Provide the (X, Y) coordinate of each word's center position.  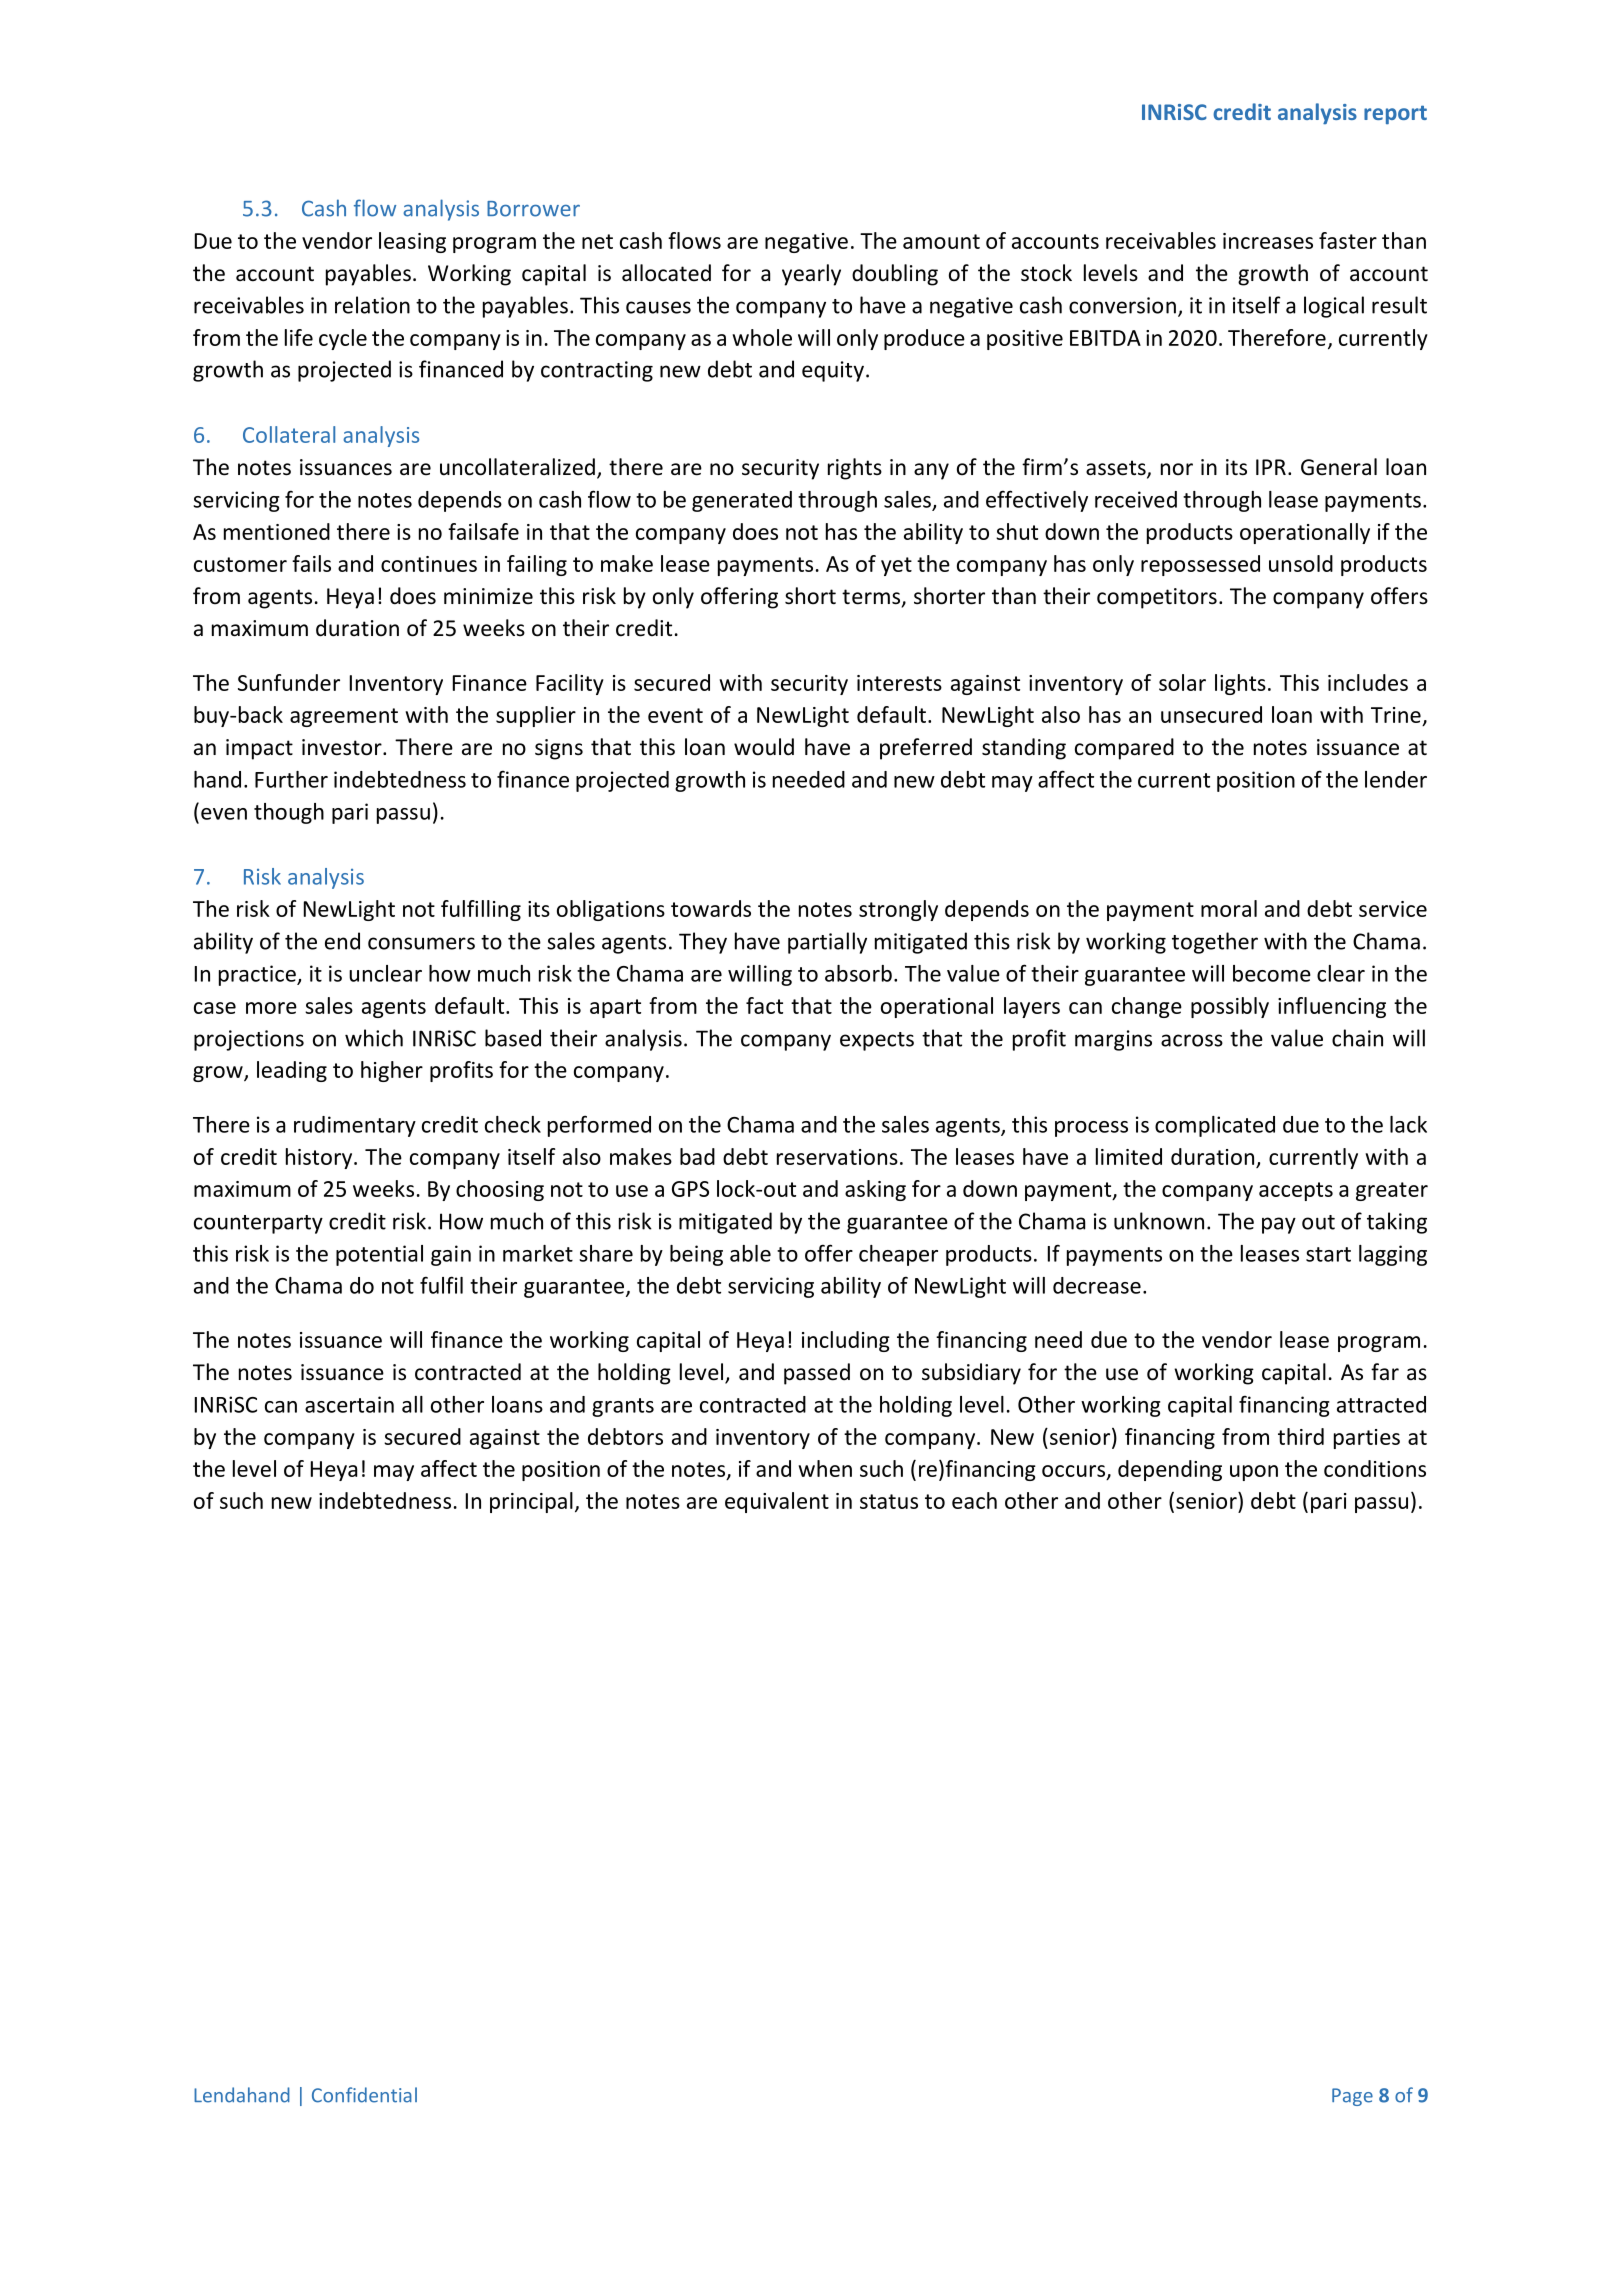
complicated (1215, 1126)
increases (1268, 241)
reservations (837, 1157)
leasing (412, 242)
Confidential (364, 2095)
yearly (811, 275)
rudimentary (355, 1126)
